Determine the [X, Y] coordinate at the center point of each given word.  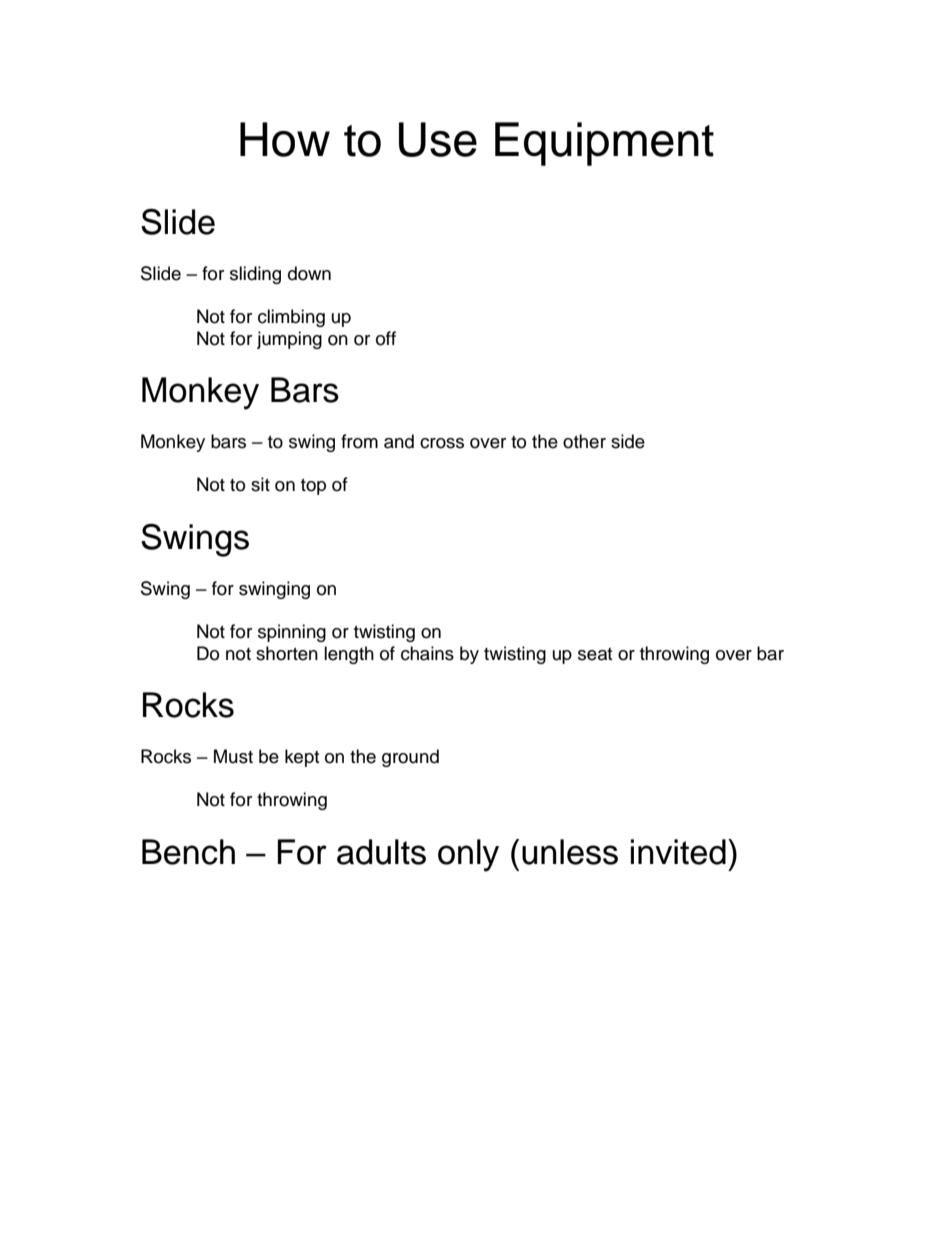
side [628, 441]
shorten [287, 653]
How [285, 139]
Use [438, 139]
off [386, 338]
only [468, 855]
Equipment [604, 144]
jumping [289, 340]
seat [595, 654]
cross [442, 443]
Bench [188, 852]
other [584, 441]
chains [427, 653]
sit [260, 484]
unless [570, 852]
